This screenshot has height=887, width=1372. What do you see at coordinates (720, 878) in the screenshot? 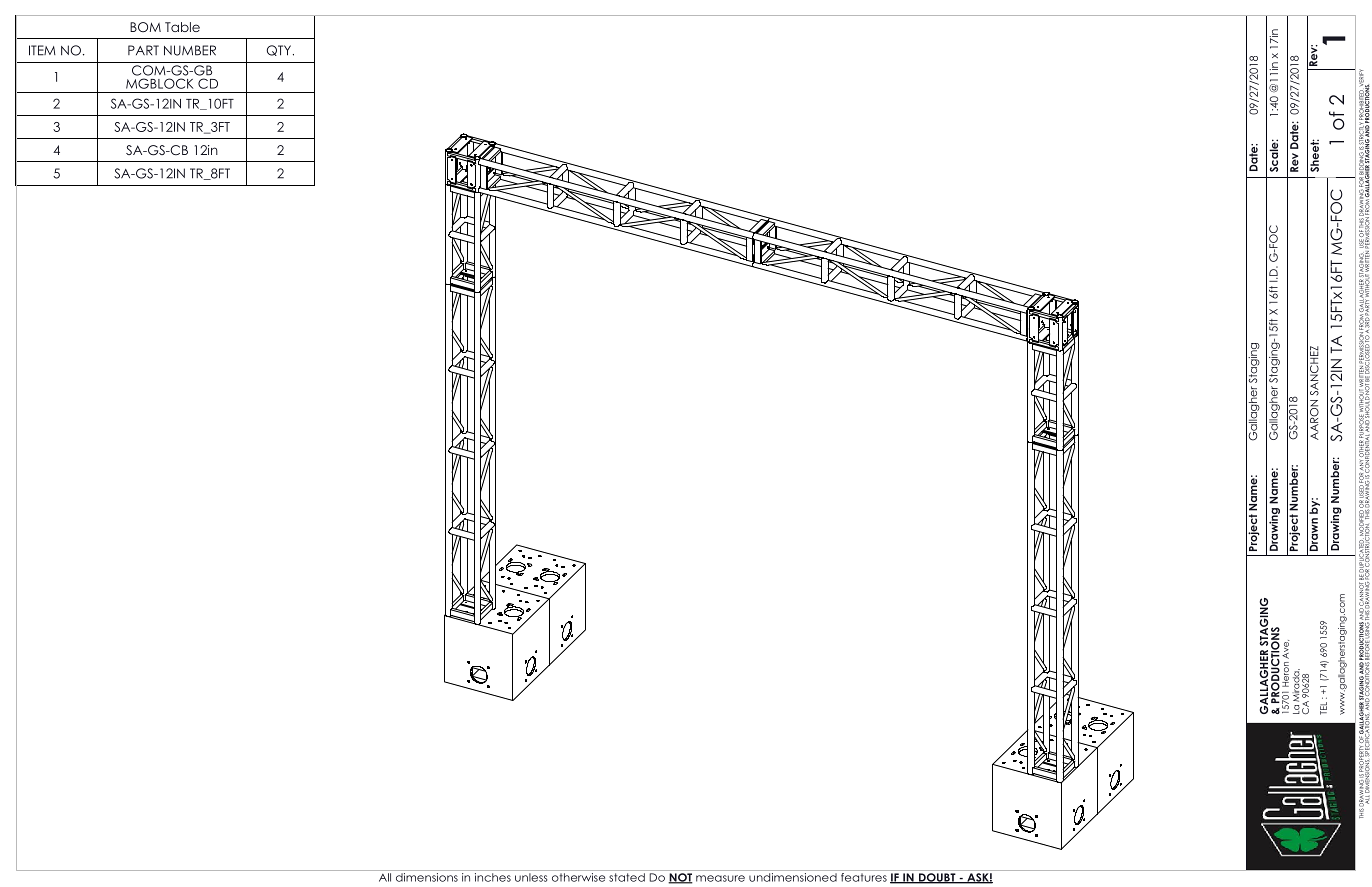
I see `measure` at bounding box center [720, 878].
